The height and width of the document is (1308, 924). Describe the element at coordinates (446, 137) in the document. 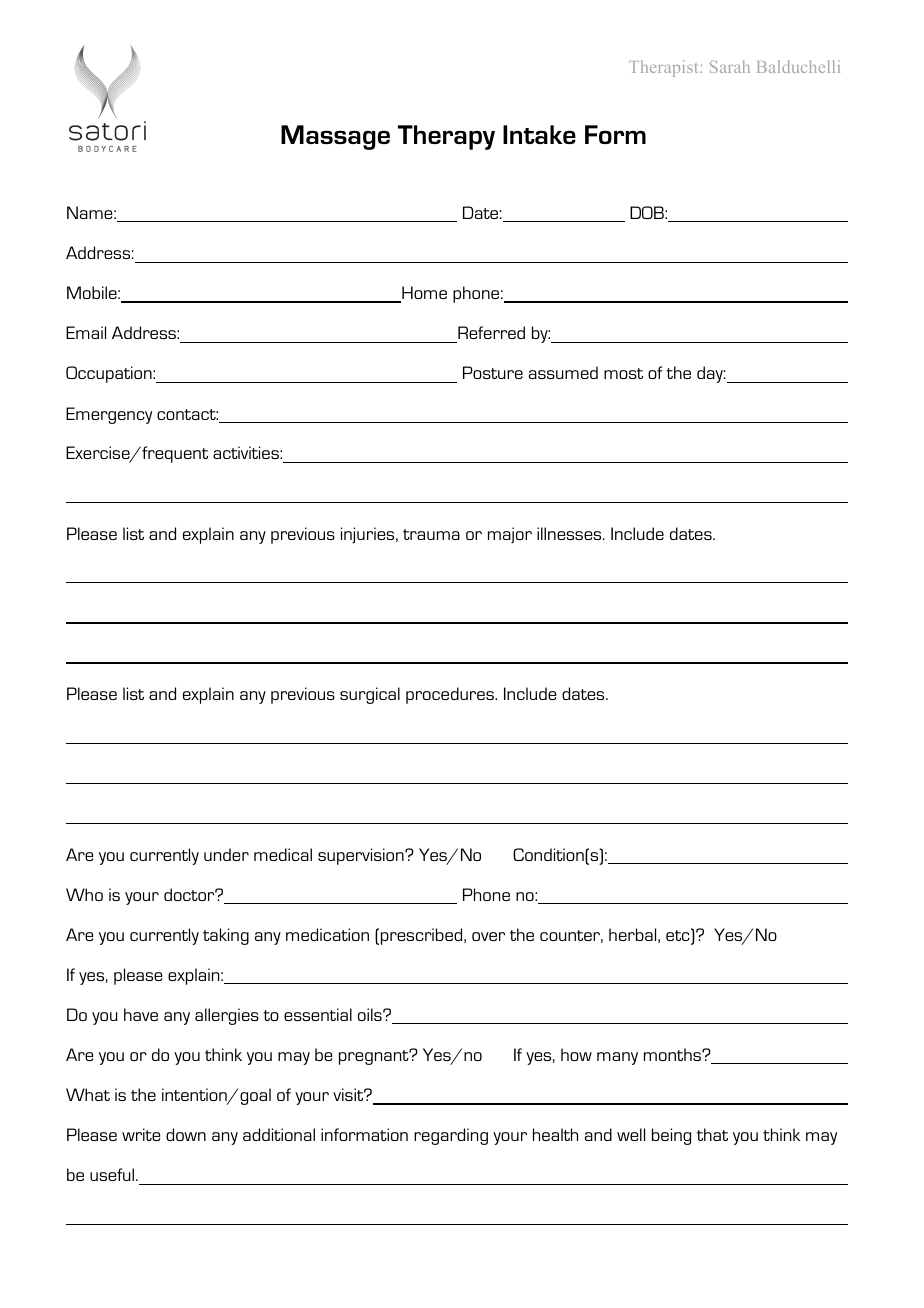

I see `Therapy` at that location.
